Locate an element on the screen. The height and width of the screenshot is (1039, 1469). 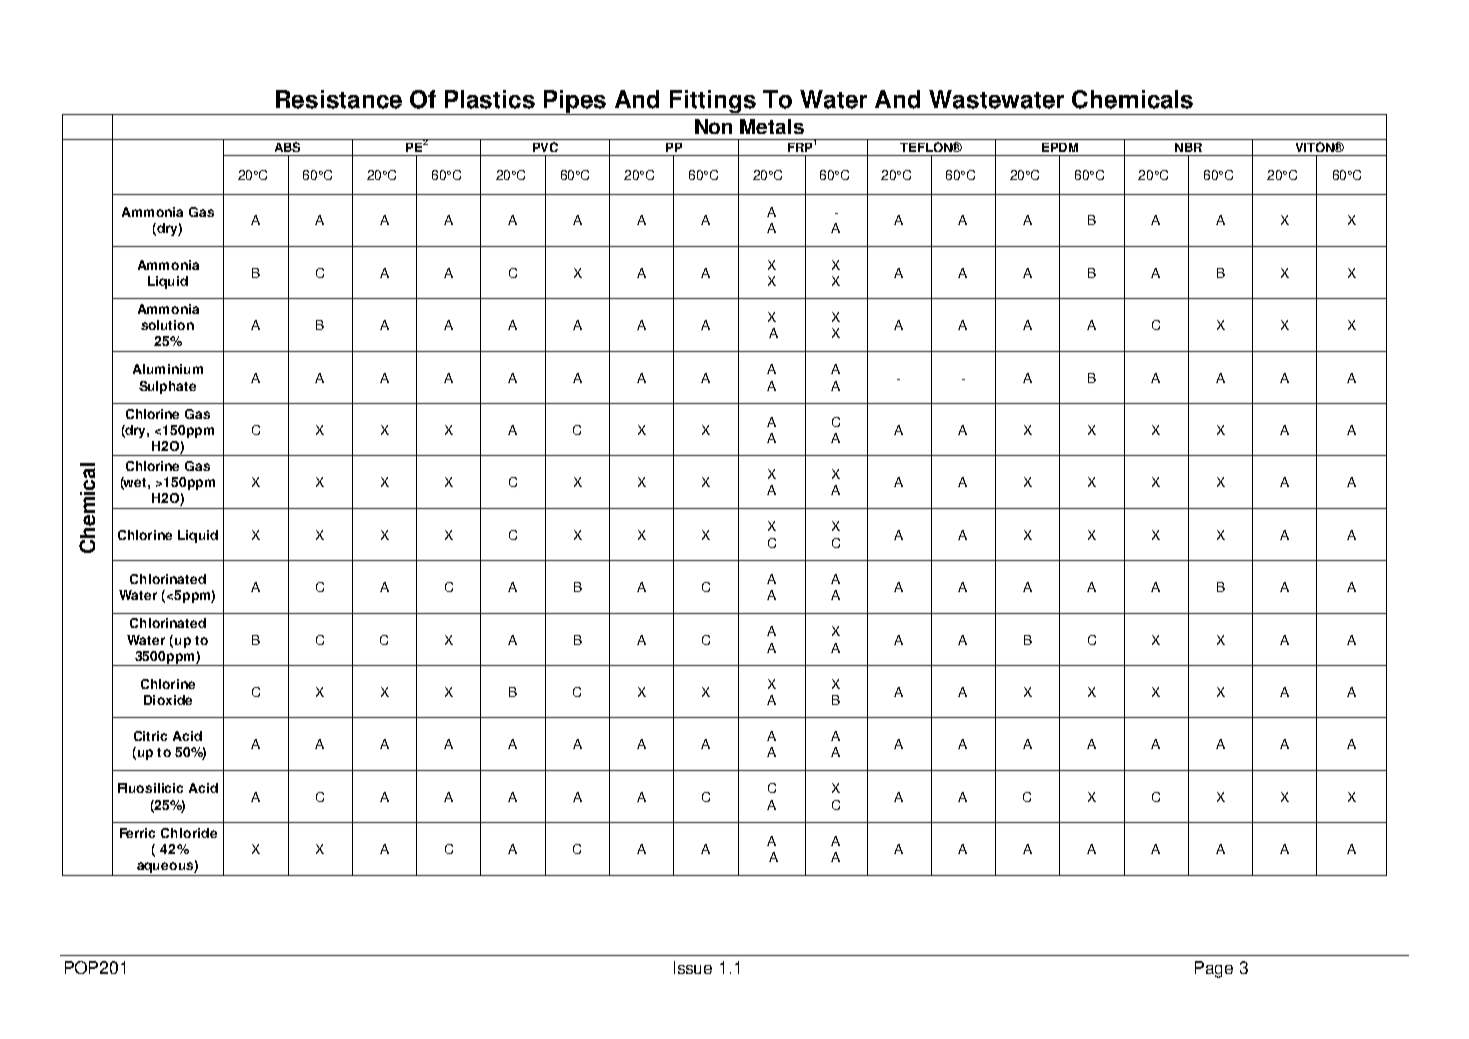
Metals is located at coordinates (772, 126).
